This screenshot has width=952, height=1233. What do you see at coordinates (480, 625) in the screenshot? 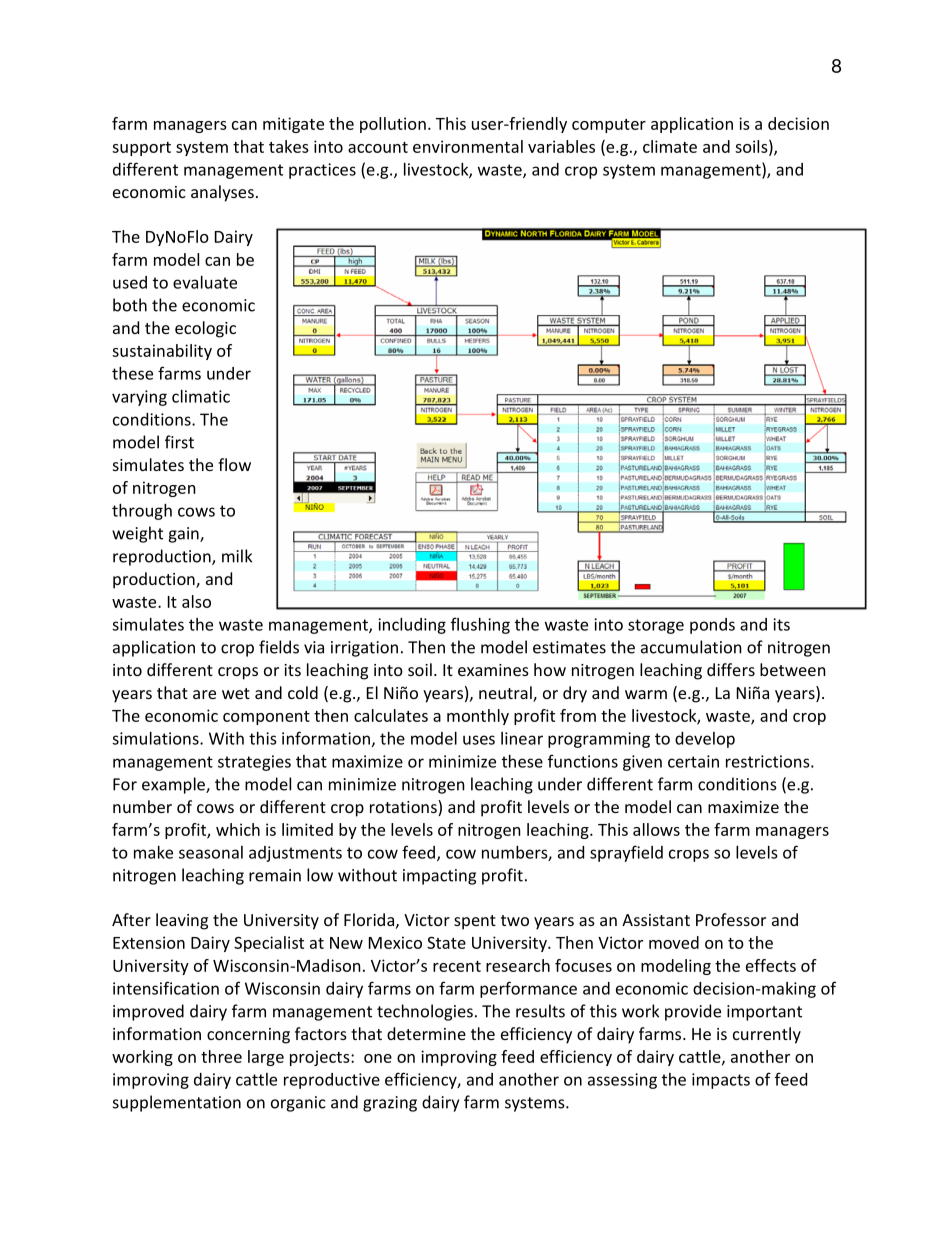
I see `flushing` at bounding box center [480, 625].
